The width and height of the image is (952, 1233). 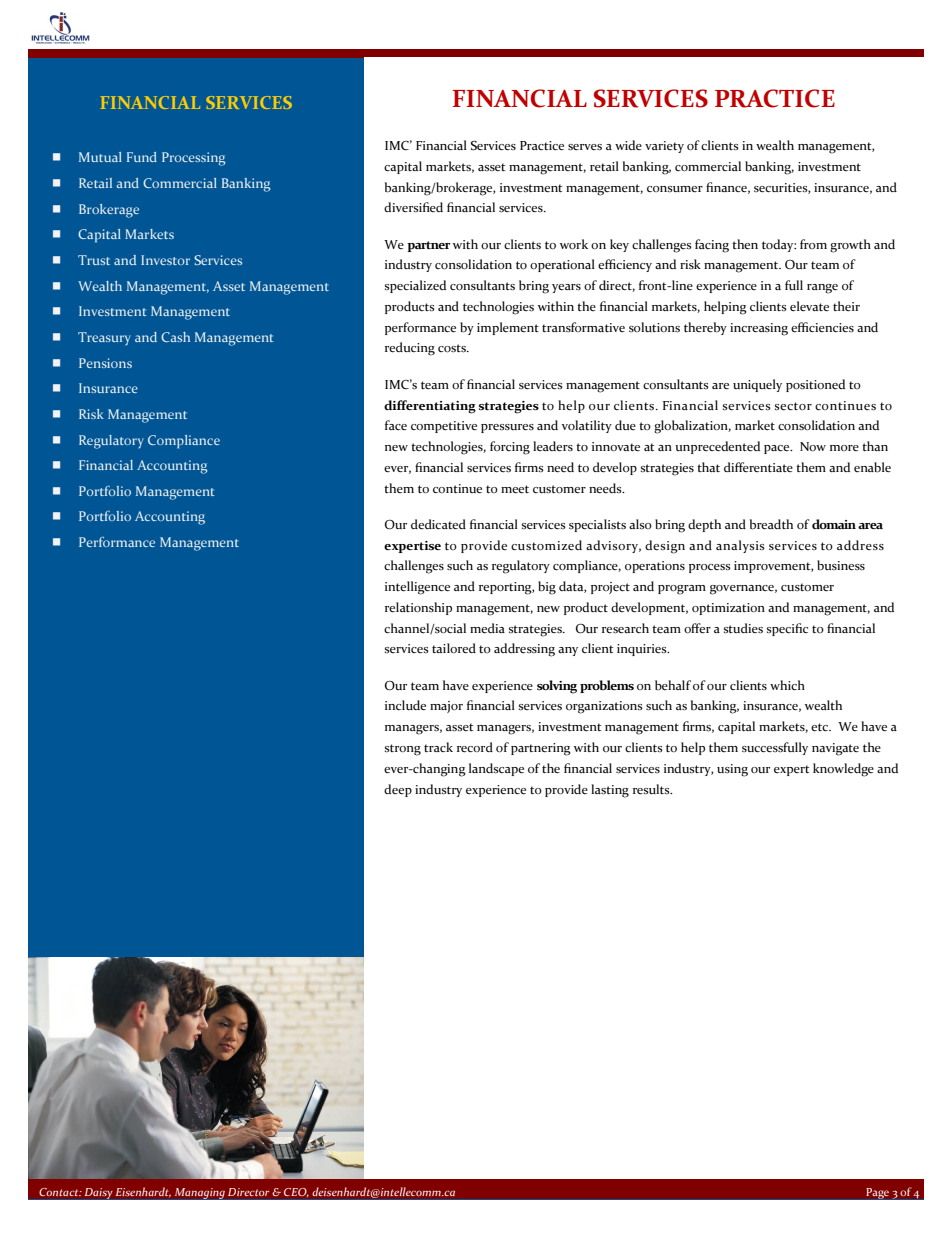 What do you see at coordinates (413, 207) in the image?
I see `diversified` at bounding box center [413, 207].
